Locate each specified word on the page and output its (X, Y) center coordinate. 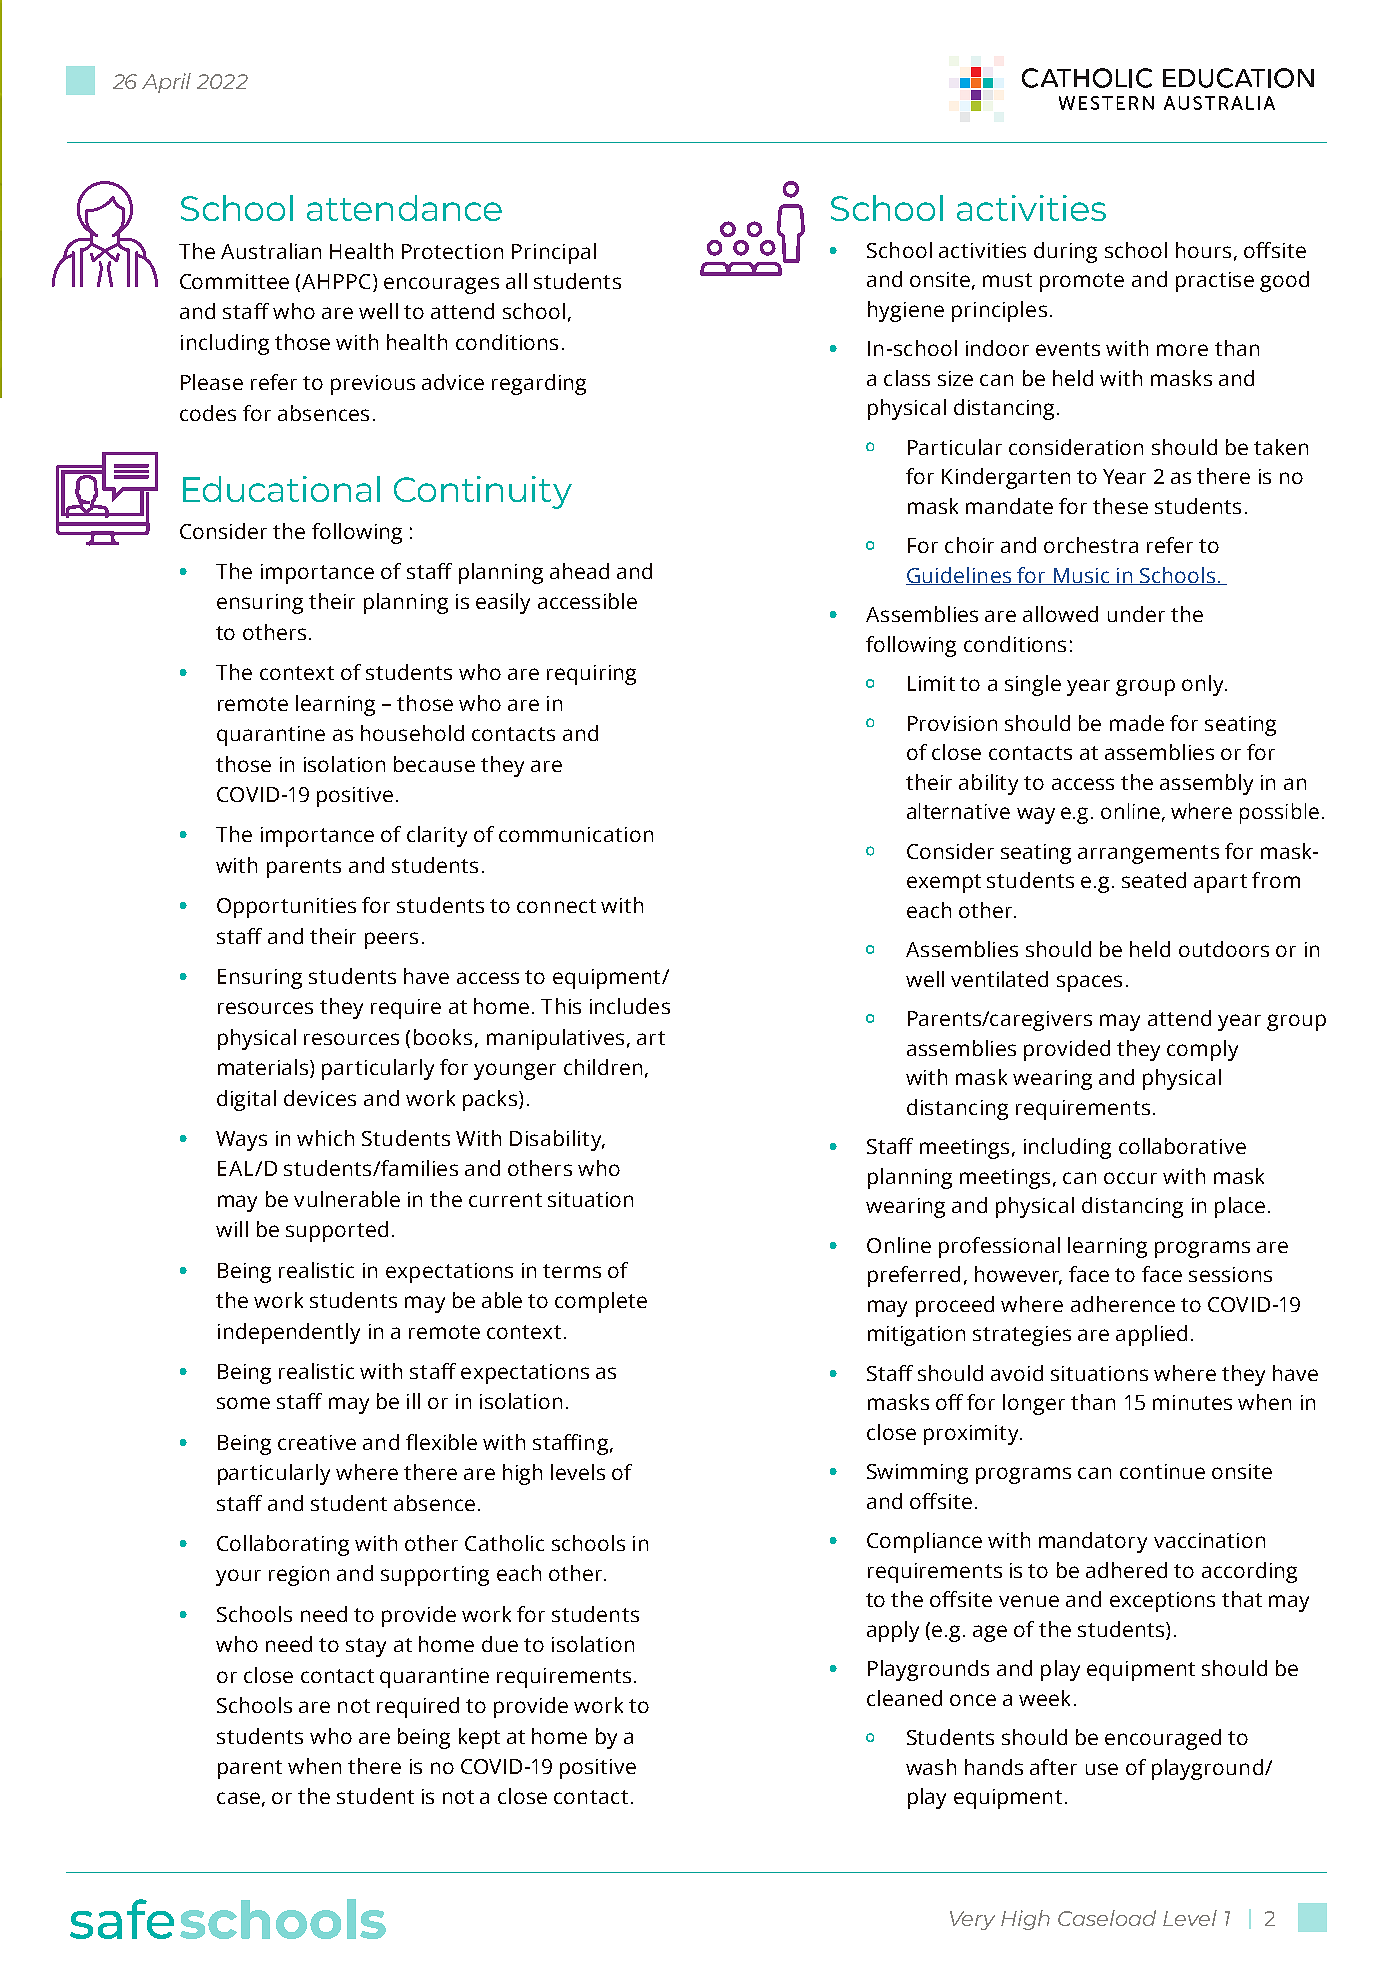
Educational (281, 489)
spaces (1089, 983)
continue (1162, 1471)
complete (601, 1302)
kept (479, 1738)
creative (317, 1442)
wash (931, 1767)
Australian (271, 251)
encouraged (1163, 1739)
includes (630, 1006)
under (1136, 614)
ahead (579, 571)
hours (1203, 250)
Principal (554, 253)
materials (264, 1068)
